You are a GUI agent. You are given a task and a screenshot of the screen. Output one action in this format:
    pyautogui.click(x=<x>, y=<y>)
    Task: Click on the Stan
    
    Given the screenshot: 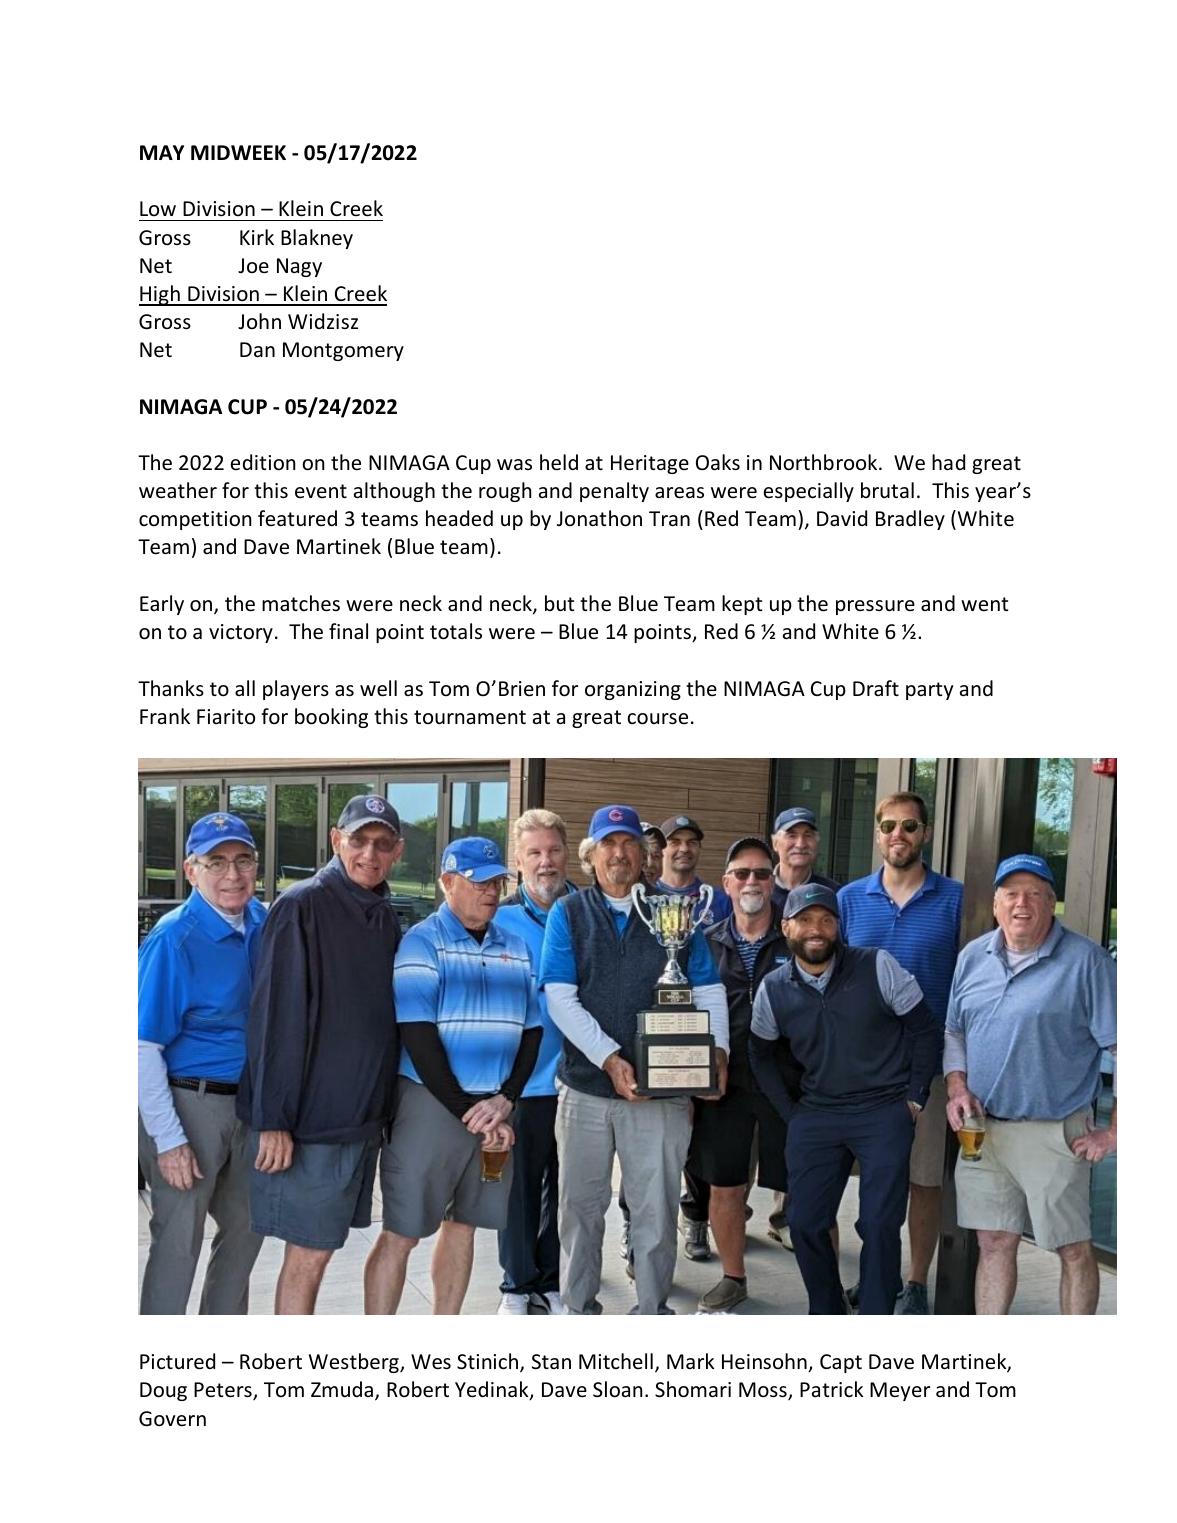 What is the action you would take?
    pyautogui.click(x=551, y=1361)
